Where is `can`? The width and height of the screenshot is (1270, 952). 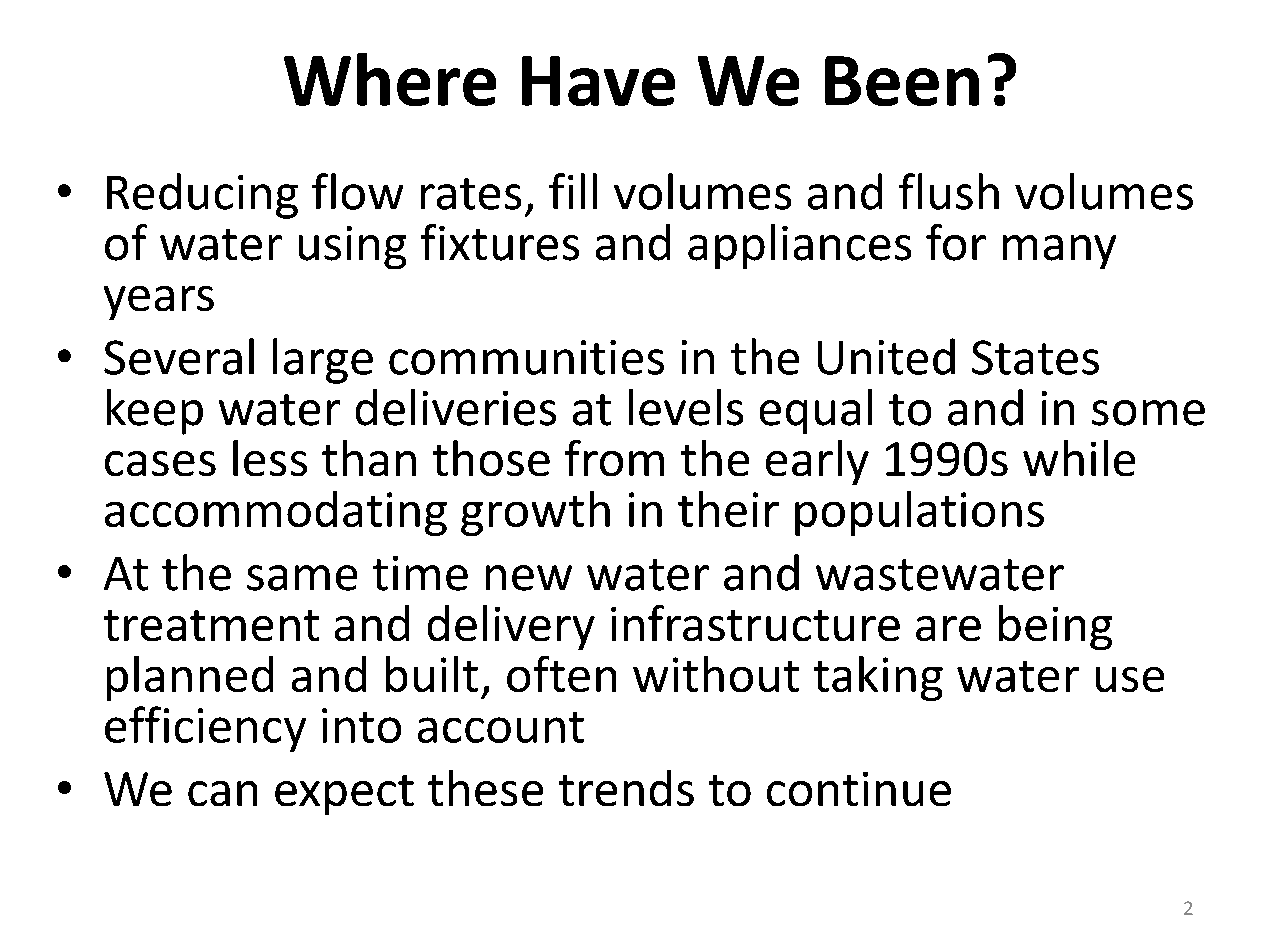 can is located at coordinates (222, 793).
